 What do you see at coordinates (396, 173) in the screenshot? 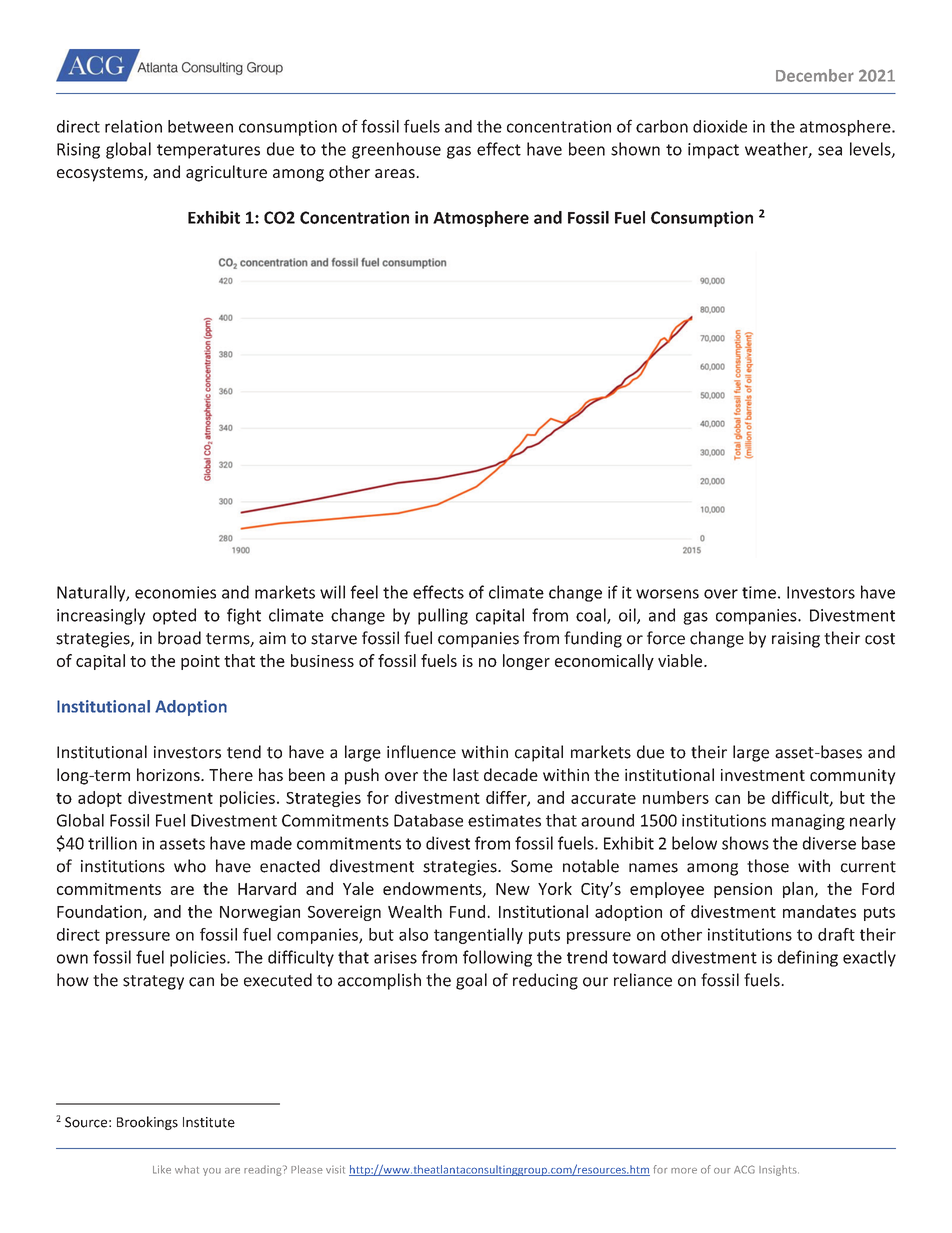
I see `areas` at bounding box center [396, 173].
